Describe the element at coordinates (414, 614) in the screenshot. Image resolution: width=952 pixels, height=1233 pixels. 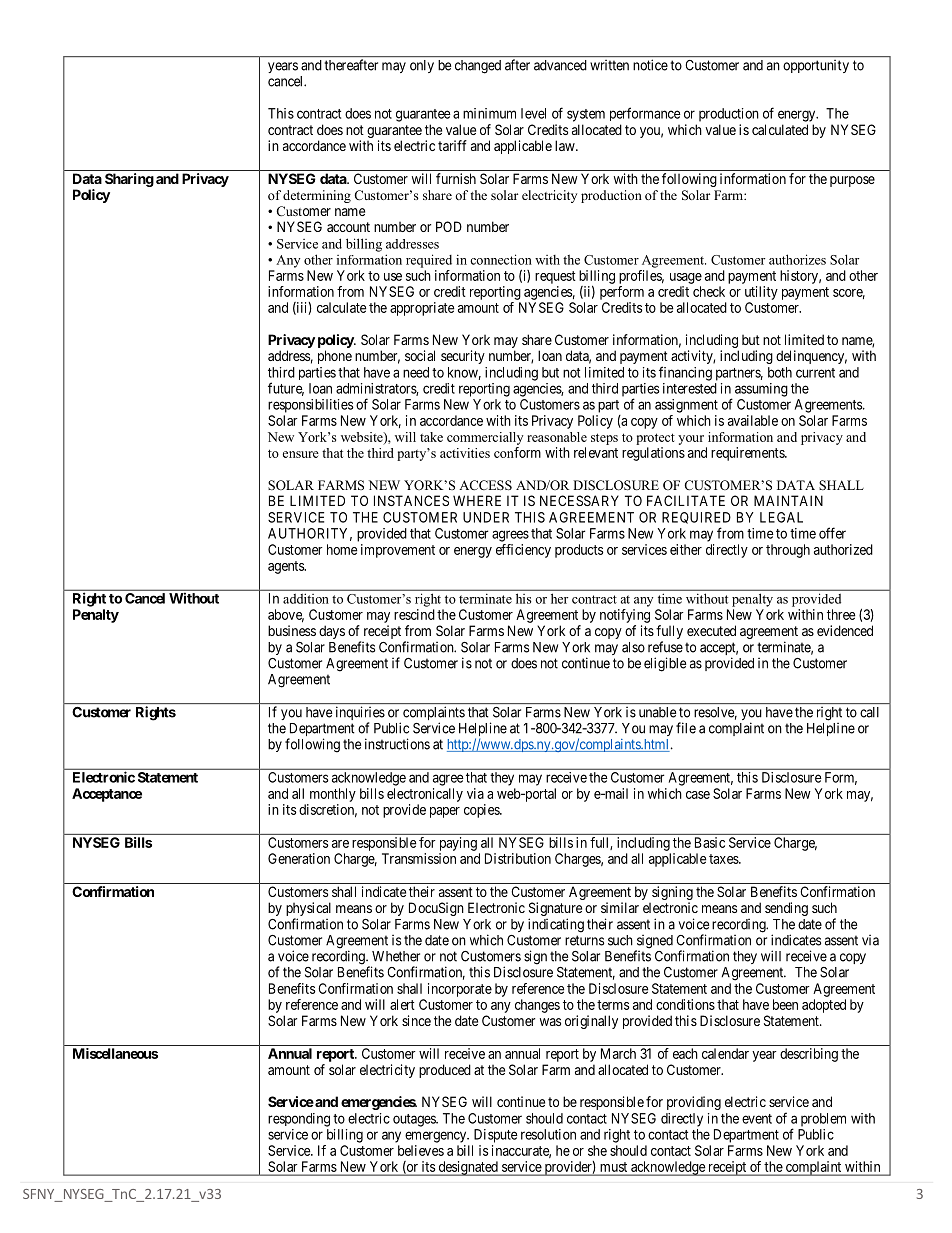
I see `rescind` at that location.
